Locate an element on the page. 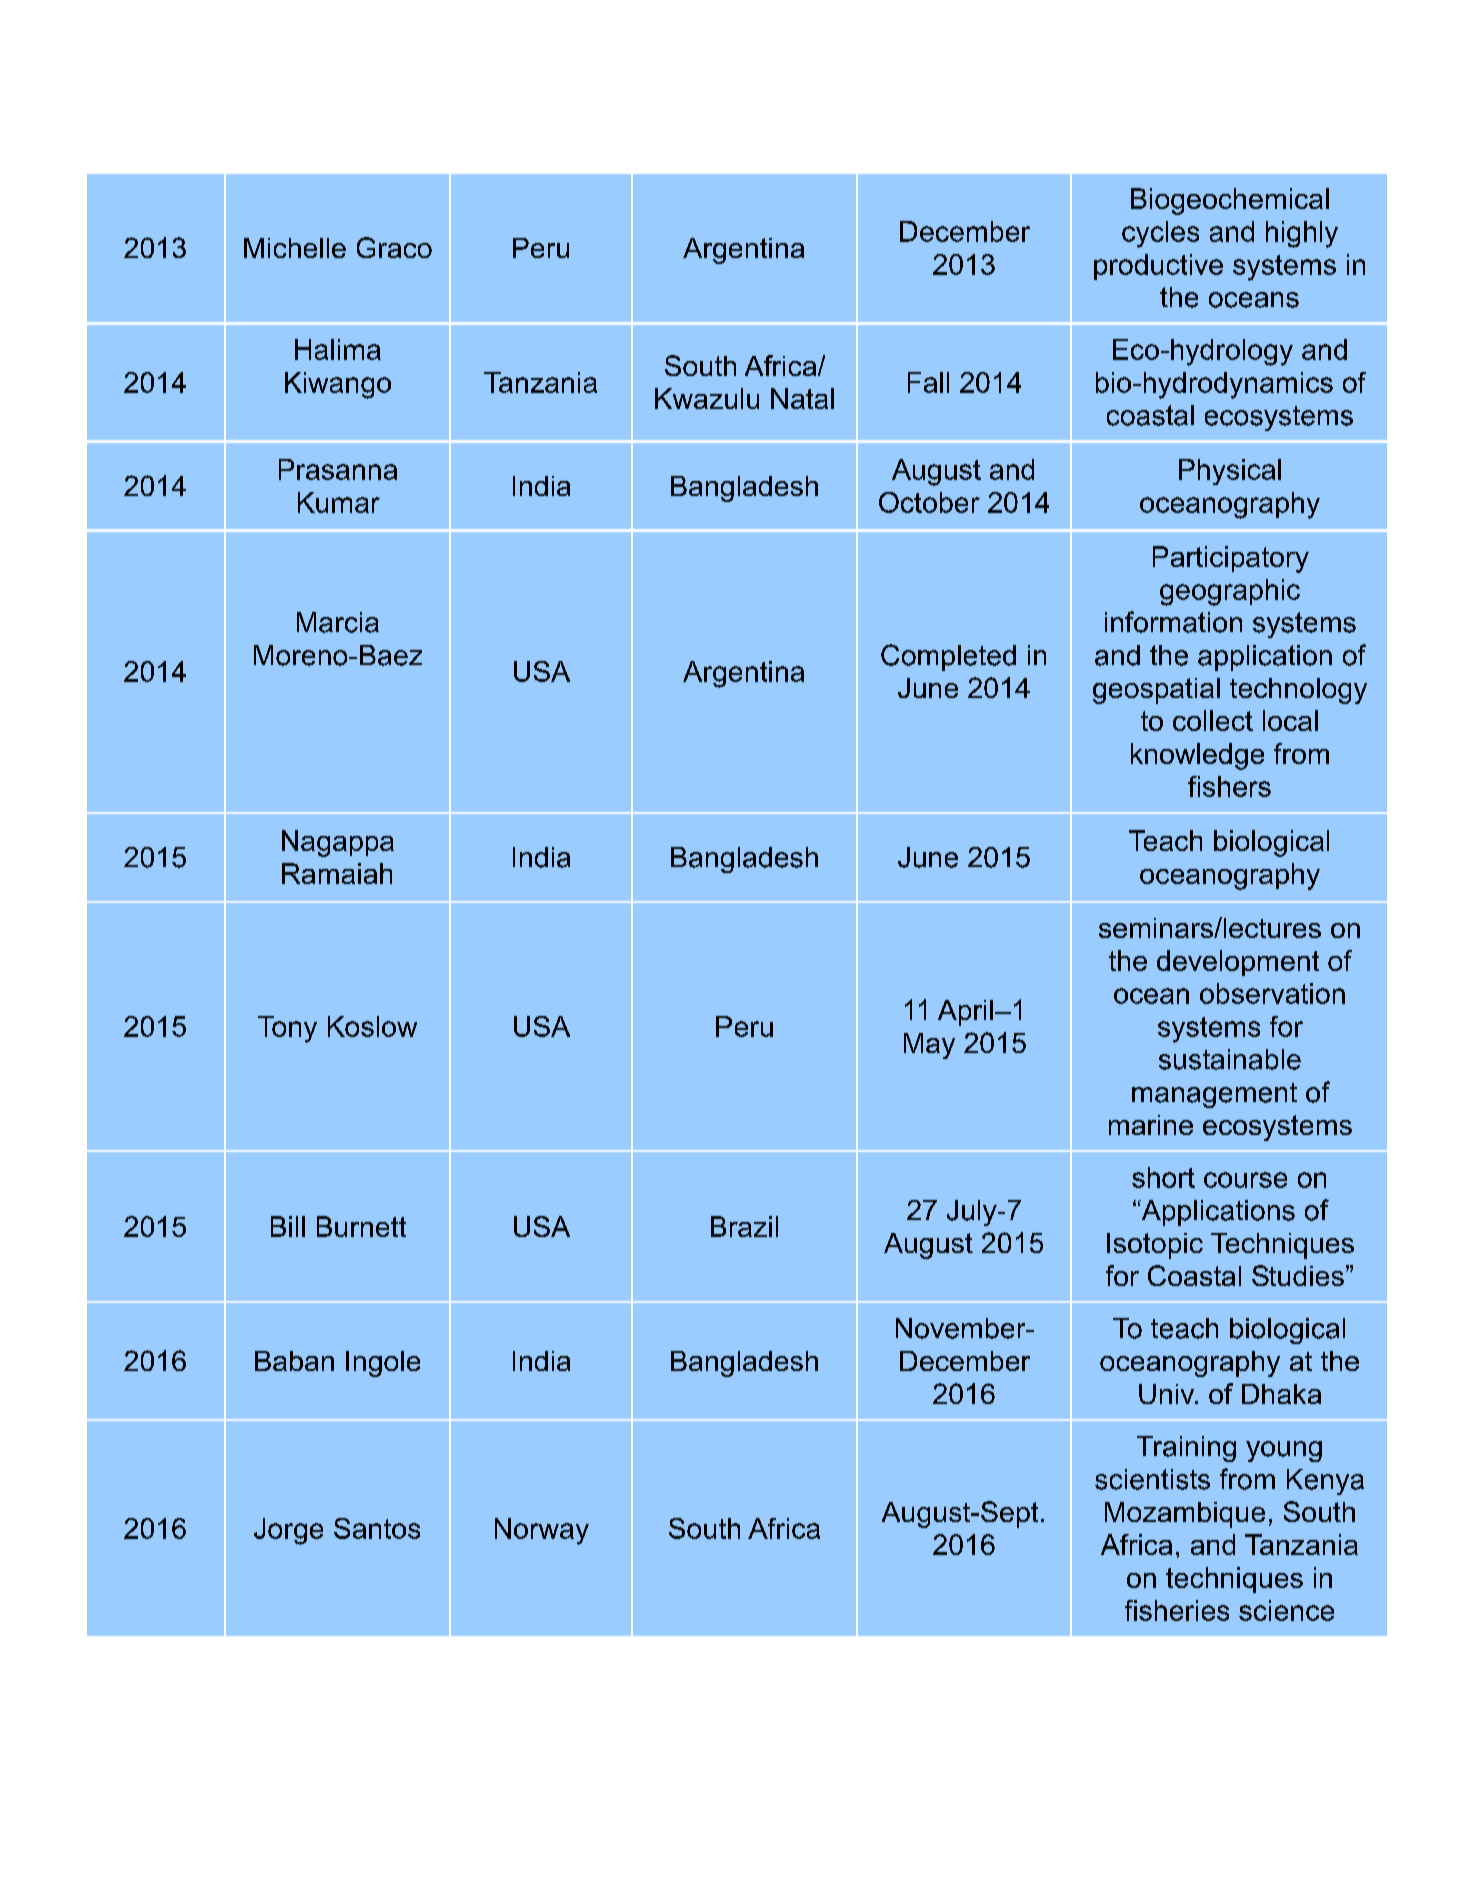 This page has width=1457, height=1885. fisheries is located at coordinates (1177, 1610).
